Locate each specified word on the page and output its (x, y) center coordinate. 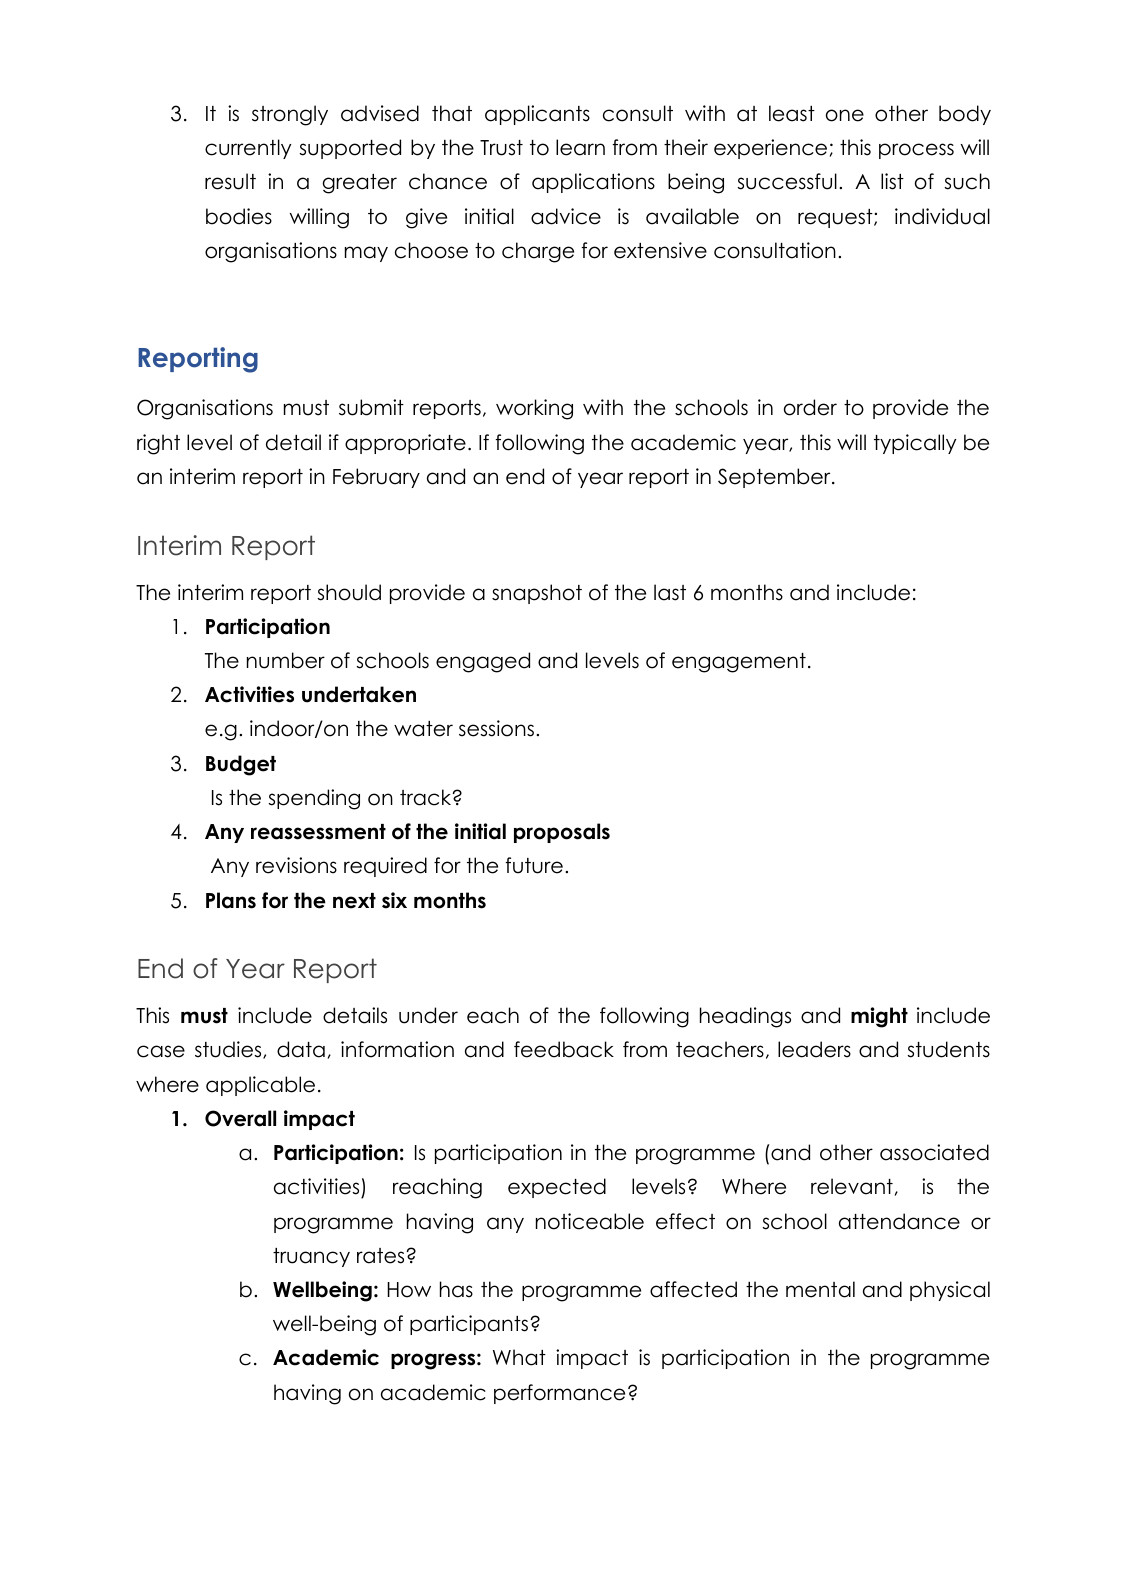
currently (248, 149)
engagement (739, 663)
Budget (241, 765)
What (519, 1357)
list (892, 181)
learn (580, 147)
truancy (311, 1257)
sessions (496, 728)
